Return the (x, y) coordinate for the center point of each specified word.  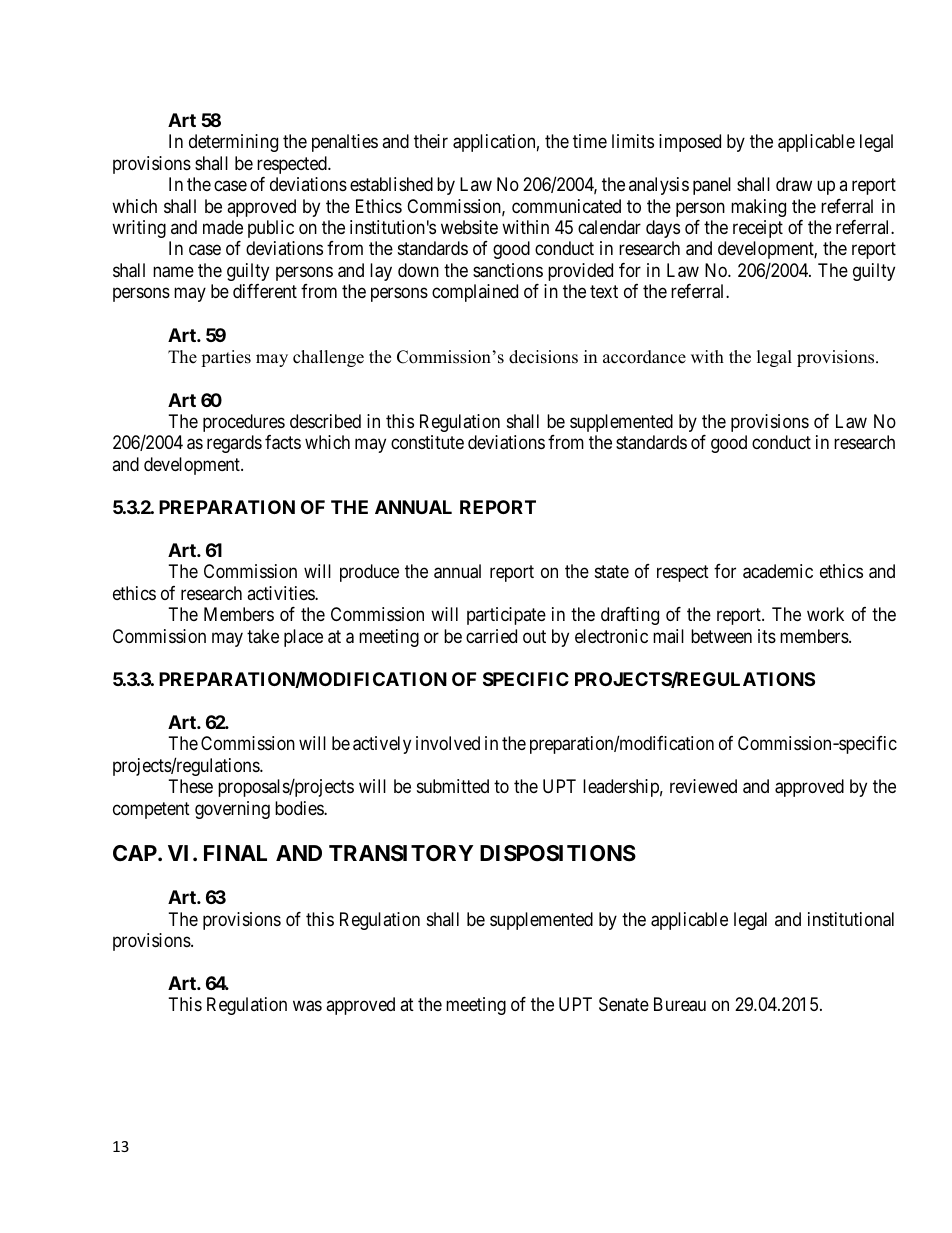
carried (491, 636)
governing (232, 810)
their (431, 141)
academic (778, 571)
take (263, 636)
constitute (427, 442)
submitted (453, 786)
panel (712, 186)
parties (226, 358)
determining (233, 143)
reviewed (703, 786)
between (721, 636)
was (307, 1006)
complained (475, 293)
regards (234, 444)
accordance (644, 357)
